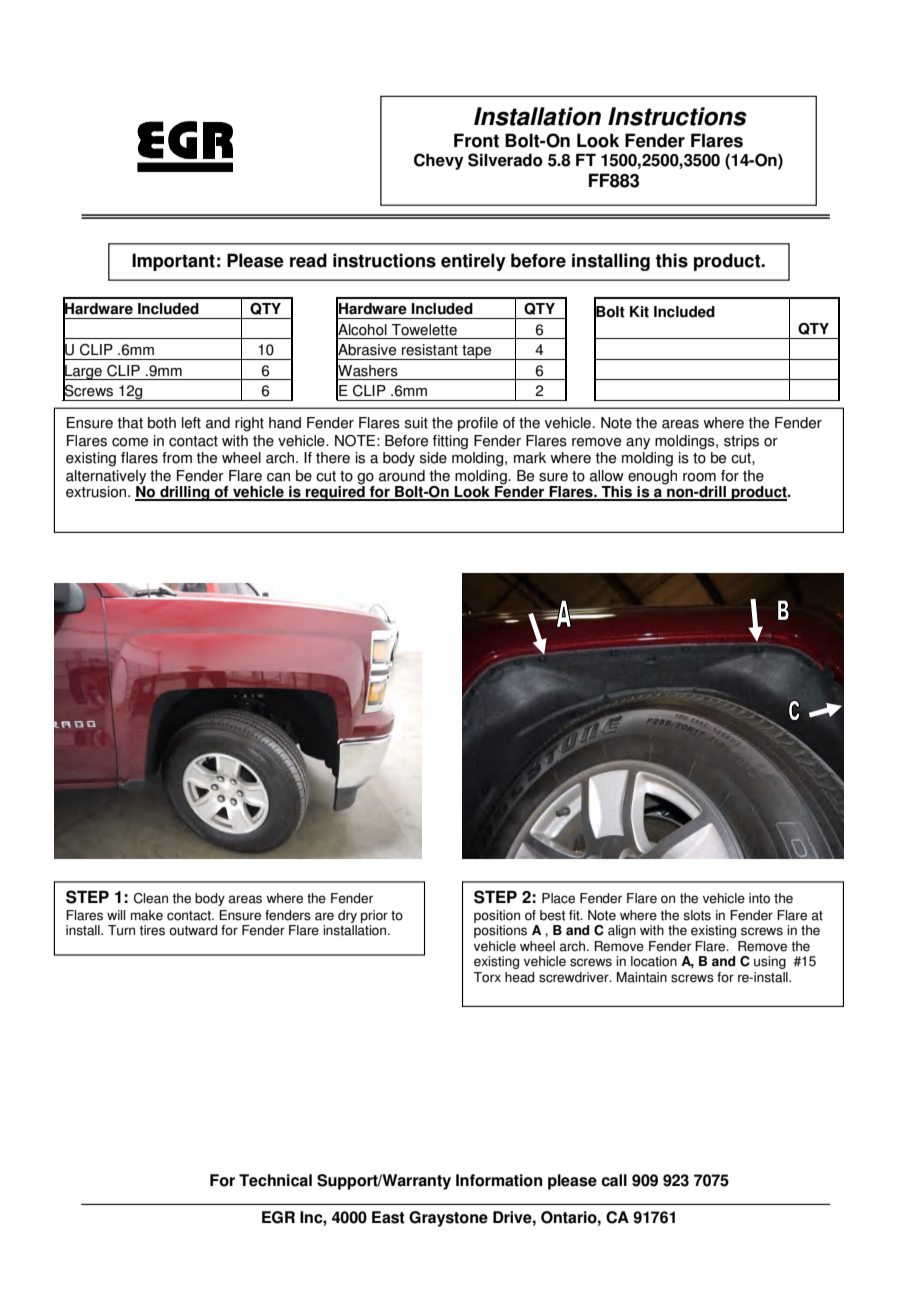 Image resolution: width=924 pixels, height=1308 pixels. I want to click on Chevy, so click(439, 161).
